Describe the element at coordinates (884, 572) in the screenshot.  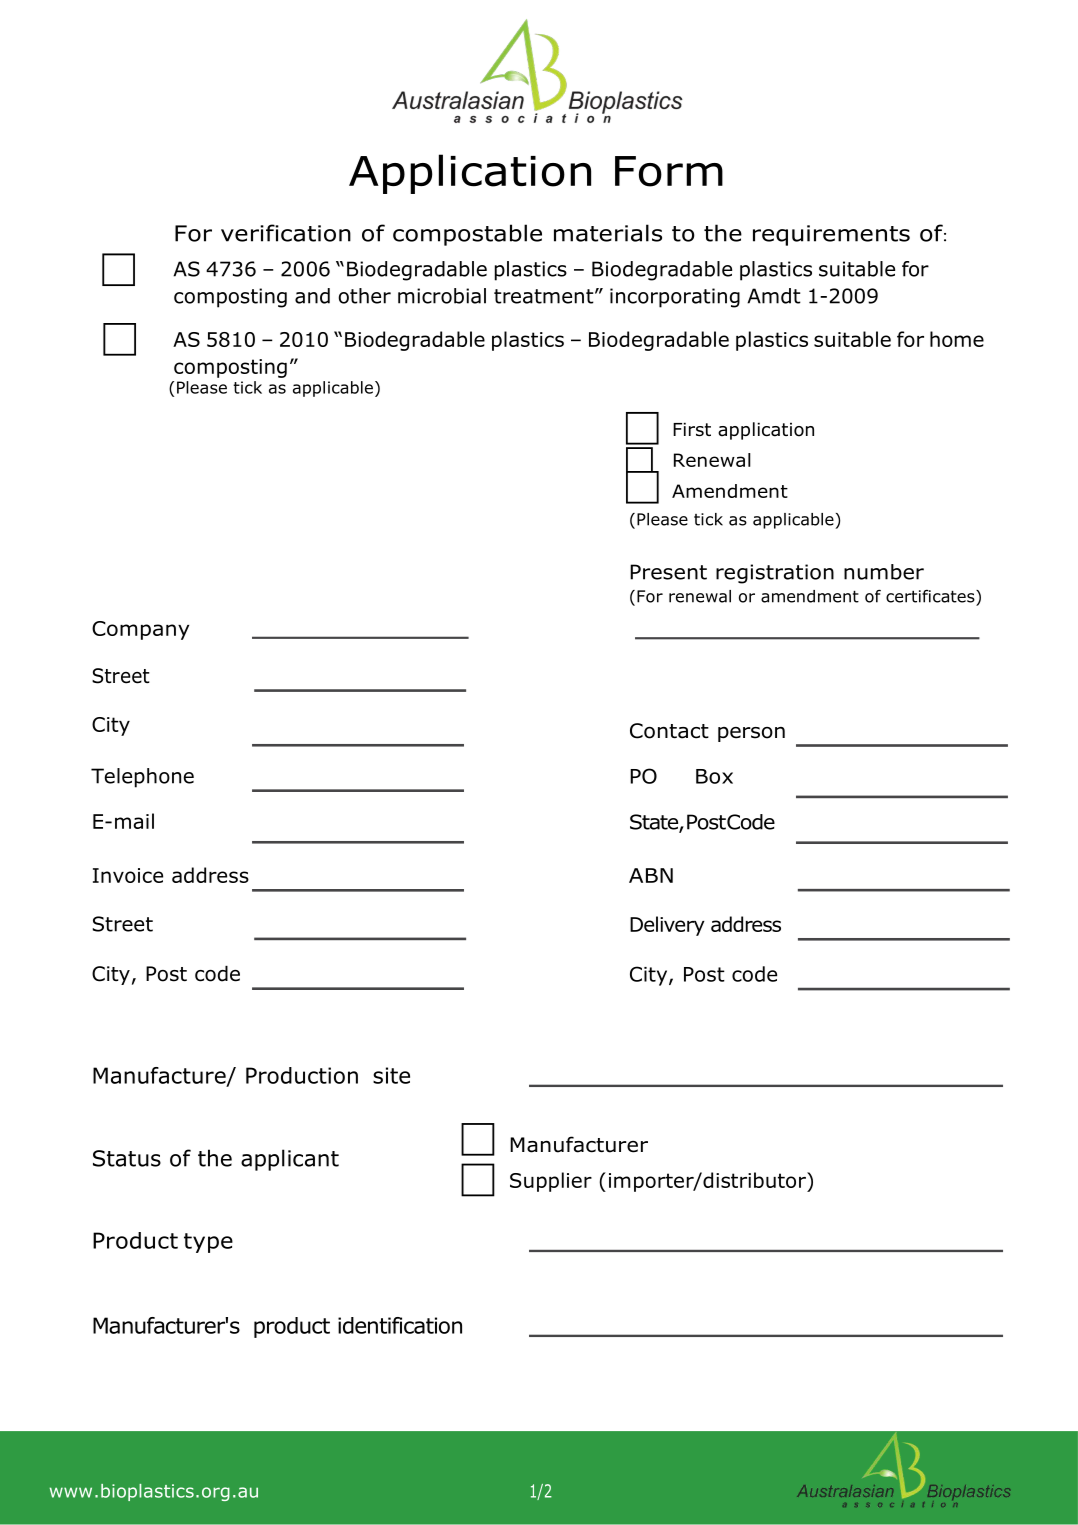
I see `number` at that location.
